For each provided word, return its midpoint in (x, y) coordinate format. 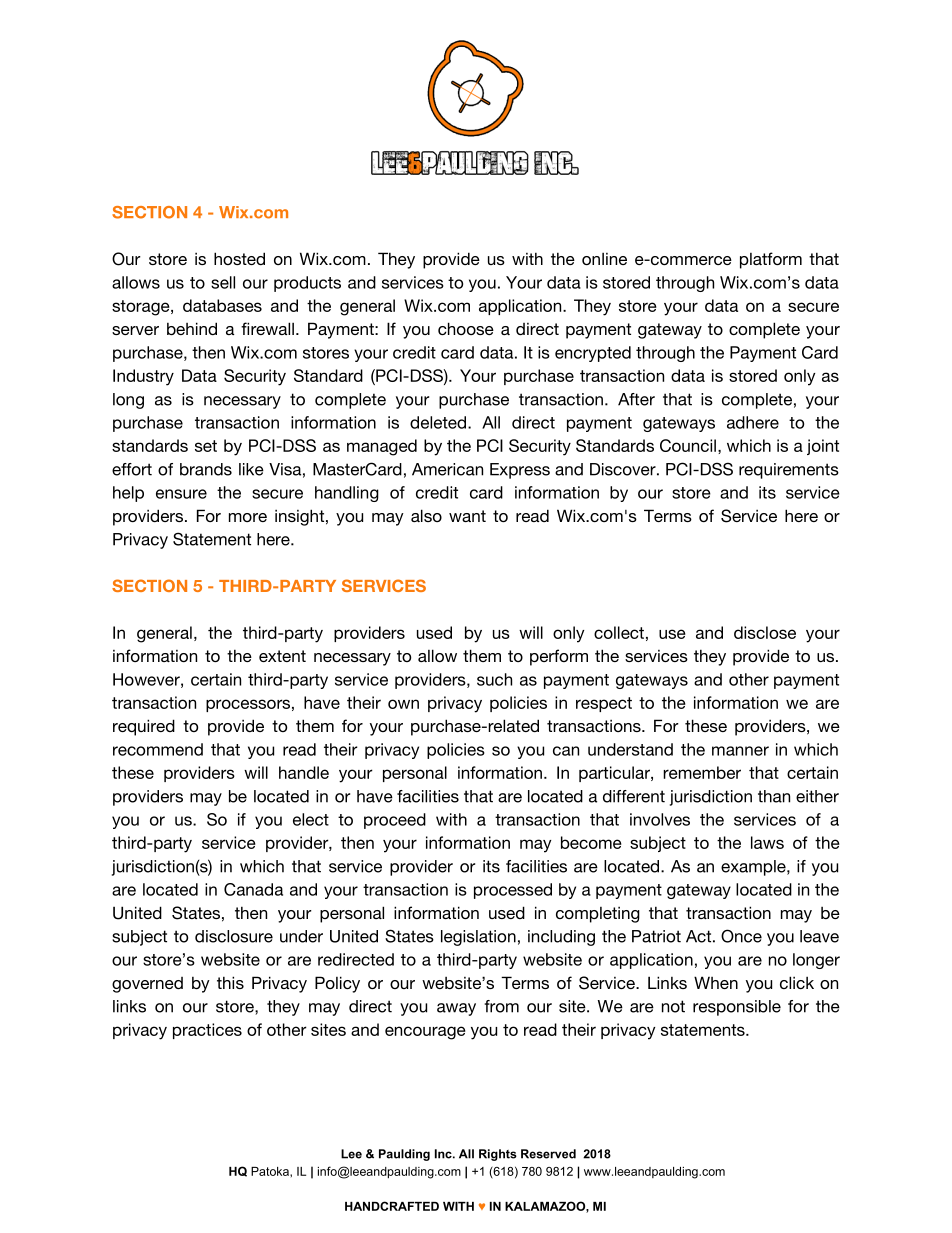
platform (771, 260)
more (248, 517)
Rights (498, 1155)
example (754, 868)
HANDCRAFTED (392, 1206)
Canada (253, 889)
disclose (765, 632)
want (467, 516)
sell (223, 282)
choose (466, 328)
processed (513, 891)
